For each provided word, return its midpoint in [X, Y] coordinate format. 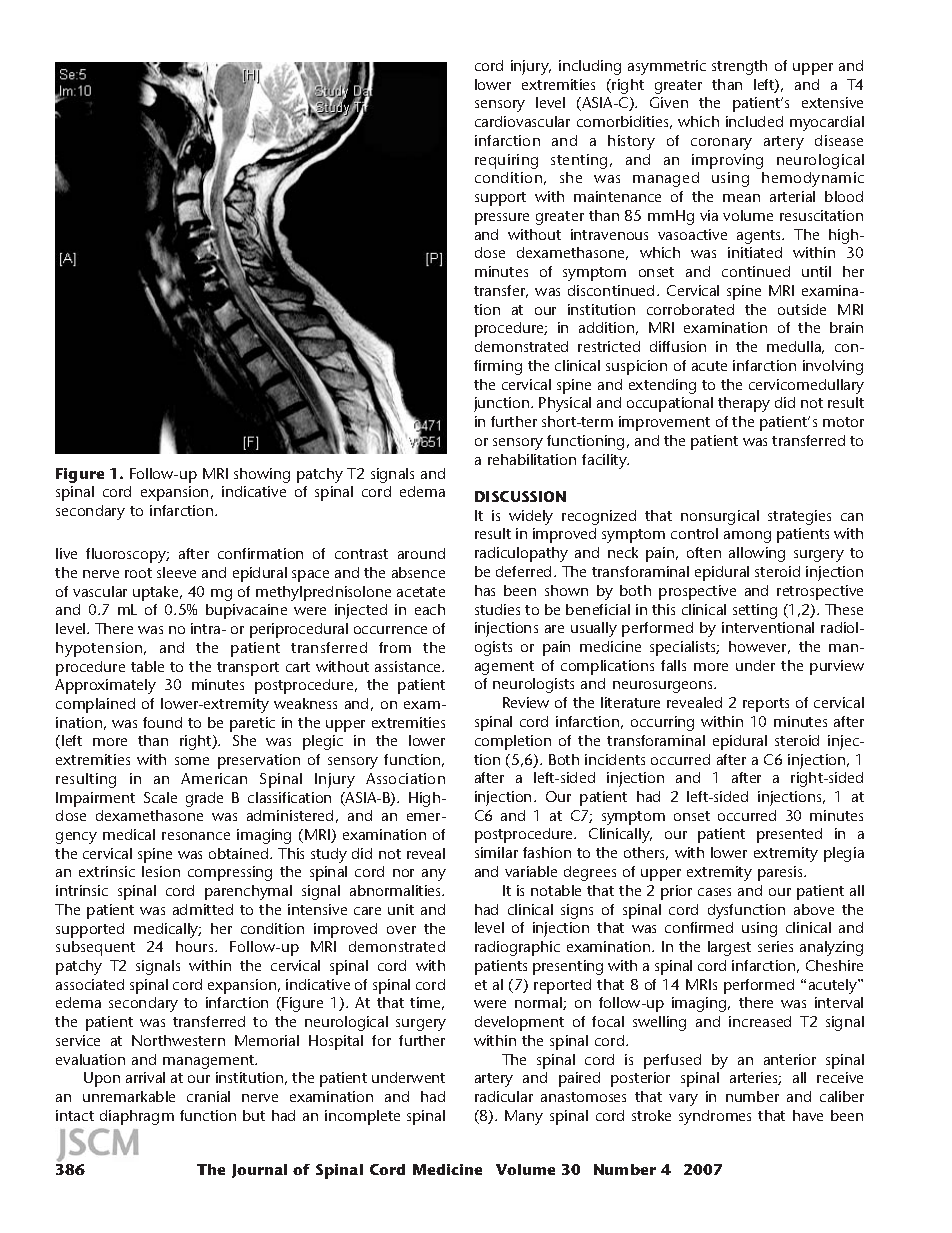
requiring [506, 161]
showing [262, 475]
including [590, 67]
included [754, 121]
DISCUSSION [520, 496]
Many [524, 1117]
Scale [160, 797]
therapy [744, 404]
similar [496, 852]
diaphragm [137, 1117]
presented [789, 835]
